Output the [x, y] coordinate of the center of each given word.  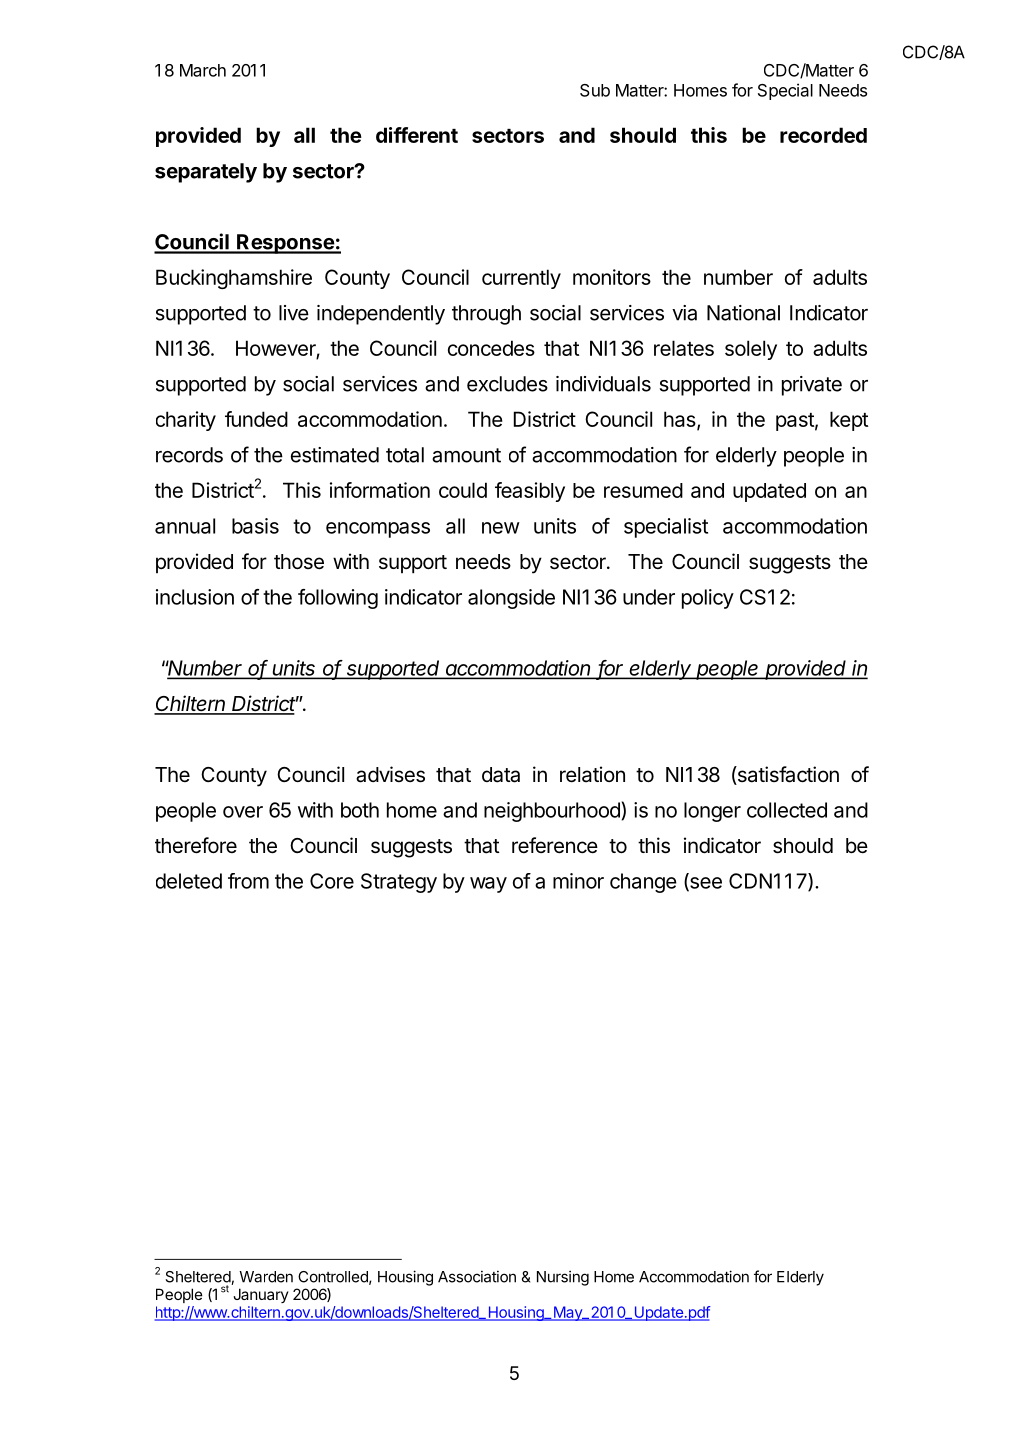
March [203, 70]
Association [477, 1276]
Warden [266, 1277]
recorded [823, 135]
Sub [595, 90]
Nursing [563, 1278]
